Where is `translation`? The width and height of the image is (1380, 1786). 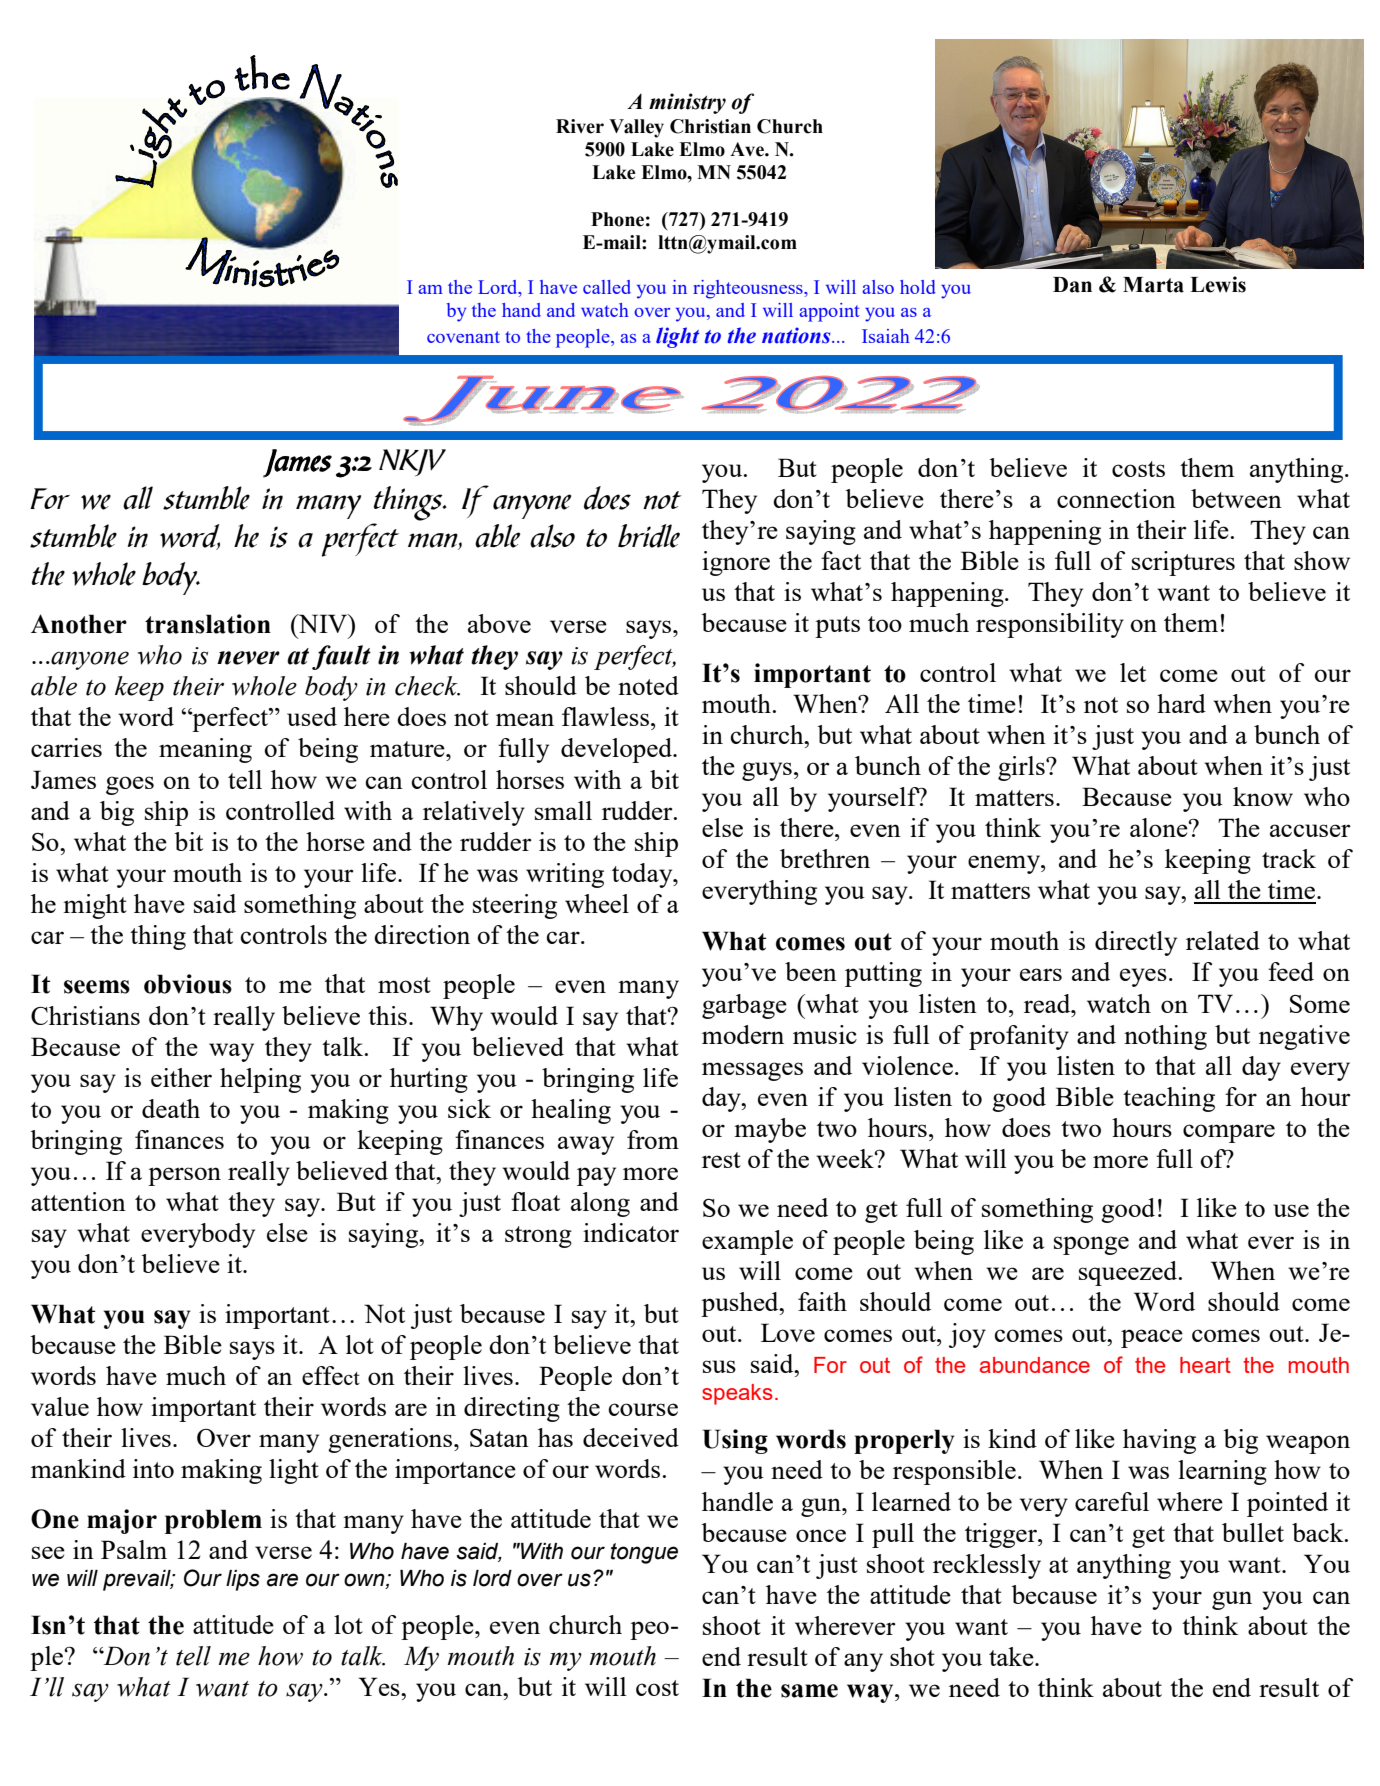 translation is located at coordinates (208, 624).
